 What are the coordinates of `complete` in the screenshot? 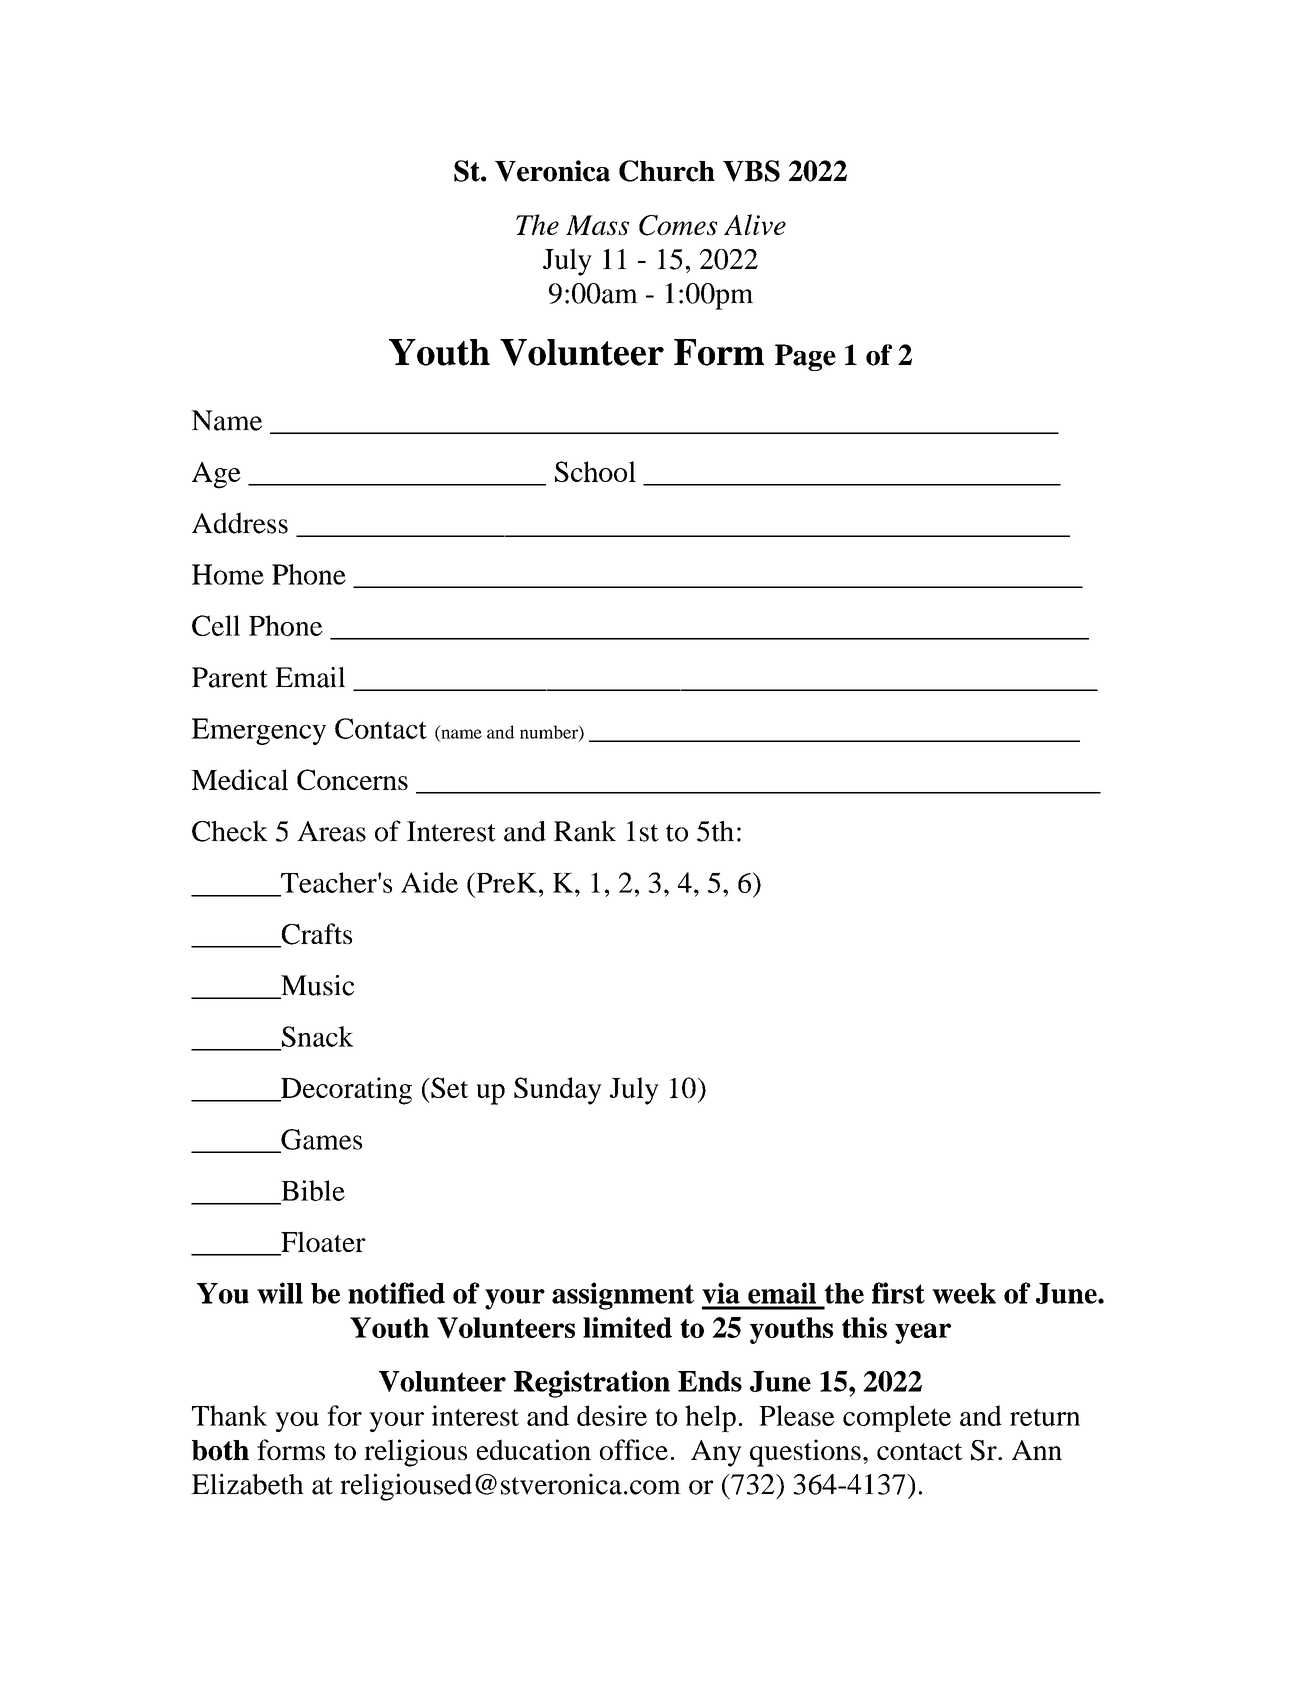 It's located at (897, 1418).
